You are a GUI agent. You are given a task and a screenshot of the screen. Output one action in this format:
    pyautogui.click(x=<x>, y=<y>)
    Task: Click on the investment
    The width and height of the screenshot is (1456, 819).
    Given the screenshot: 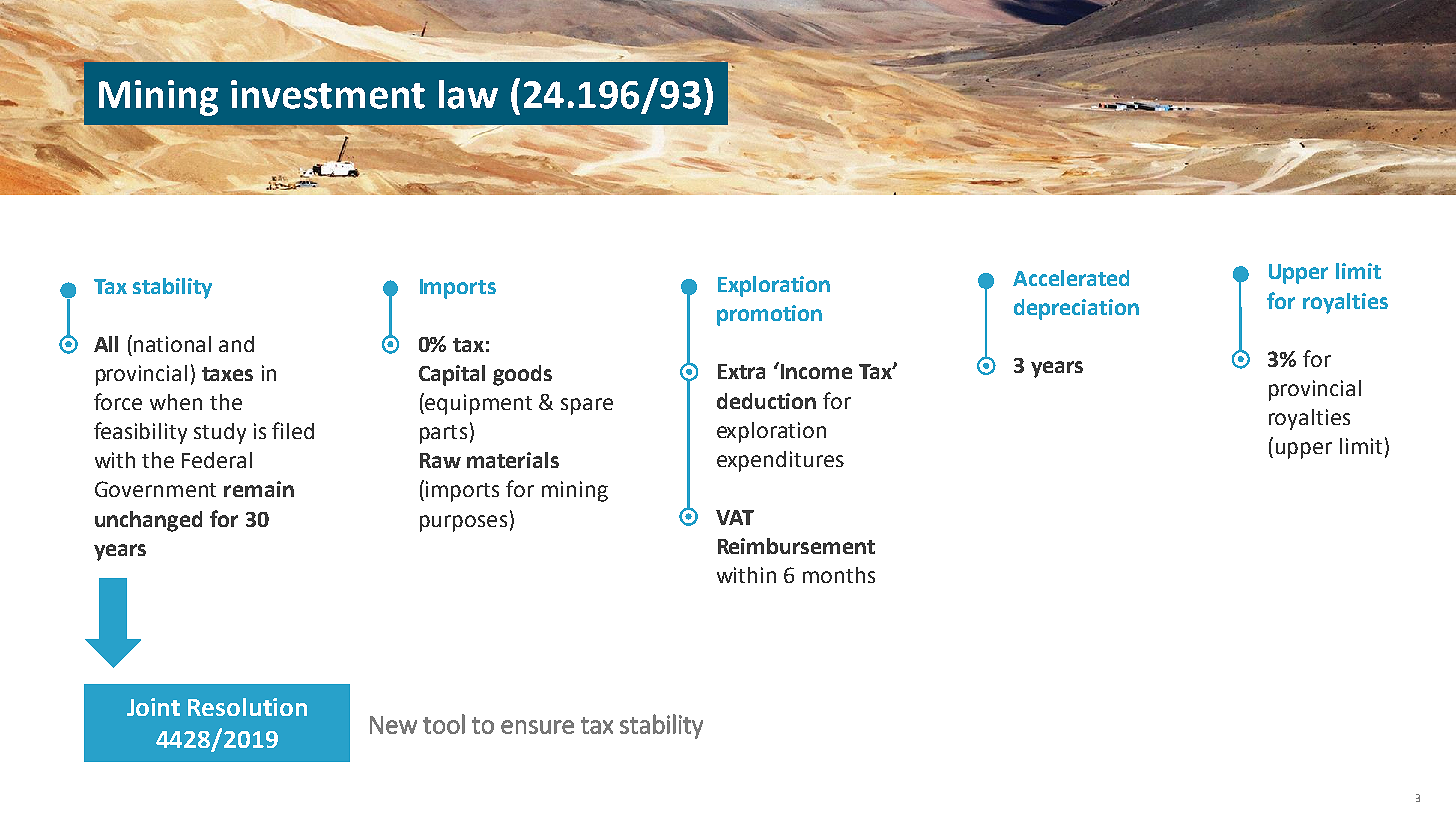 What is the action you would take?
    pyautogui.click(x=328, y=94)
